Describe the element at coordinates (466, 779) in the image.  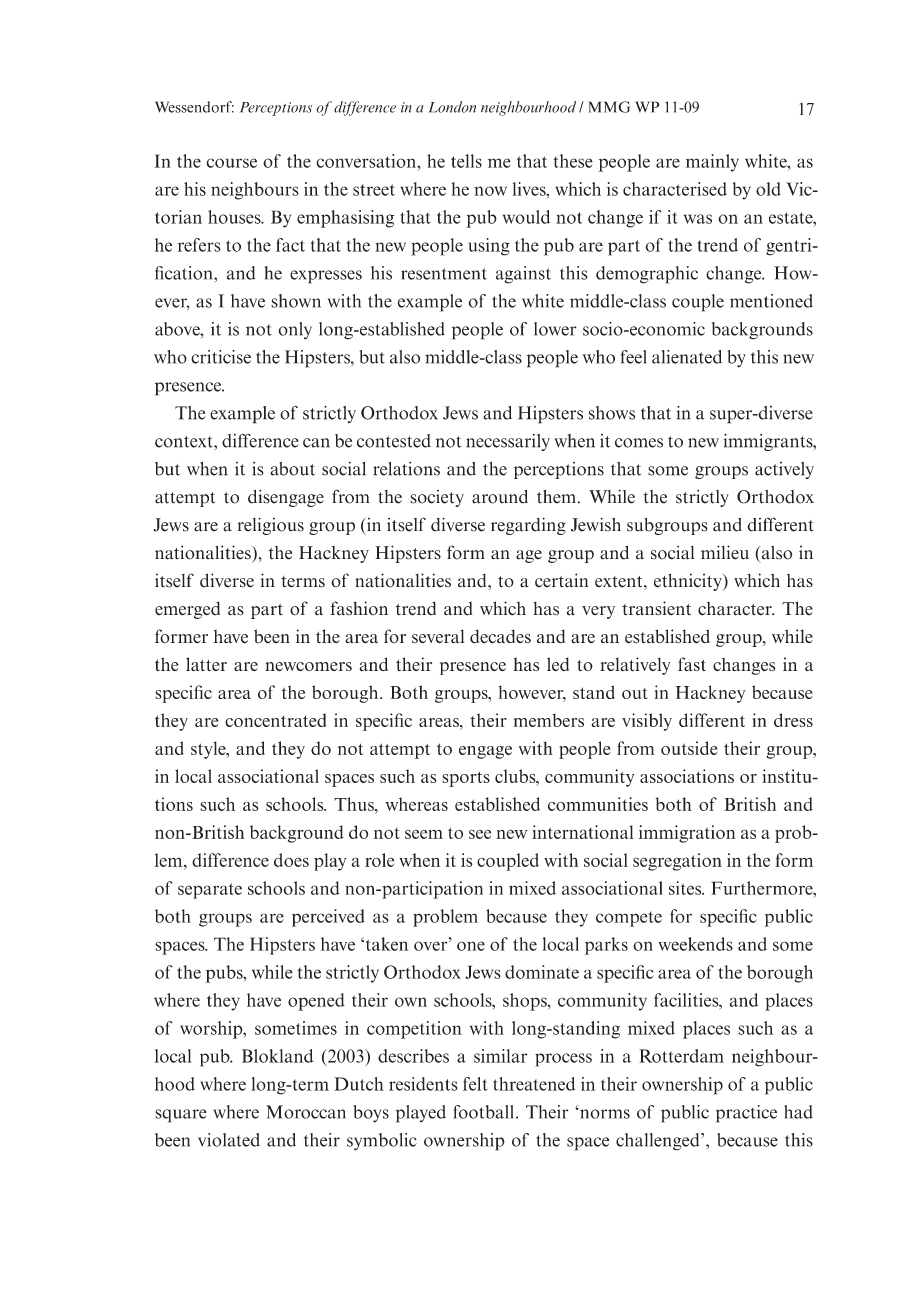
I see `sports` at that location.
